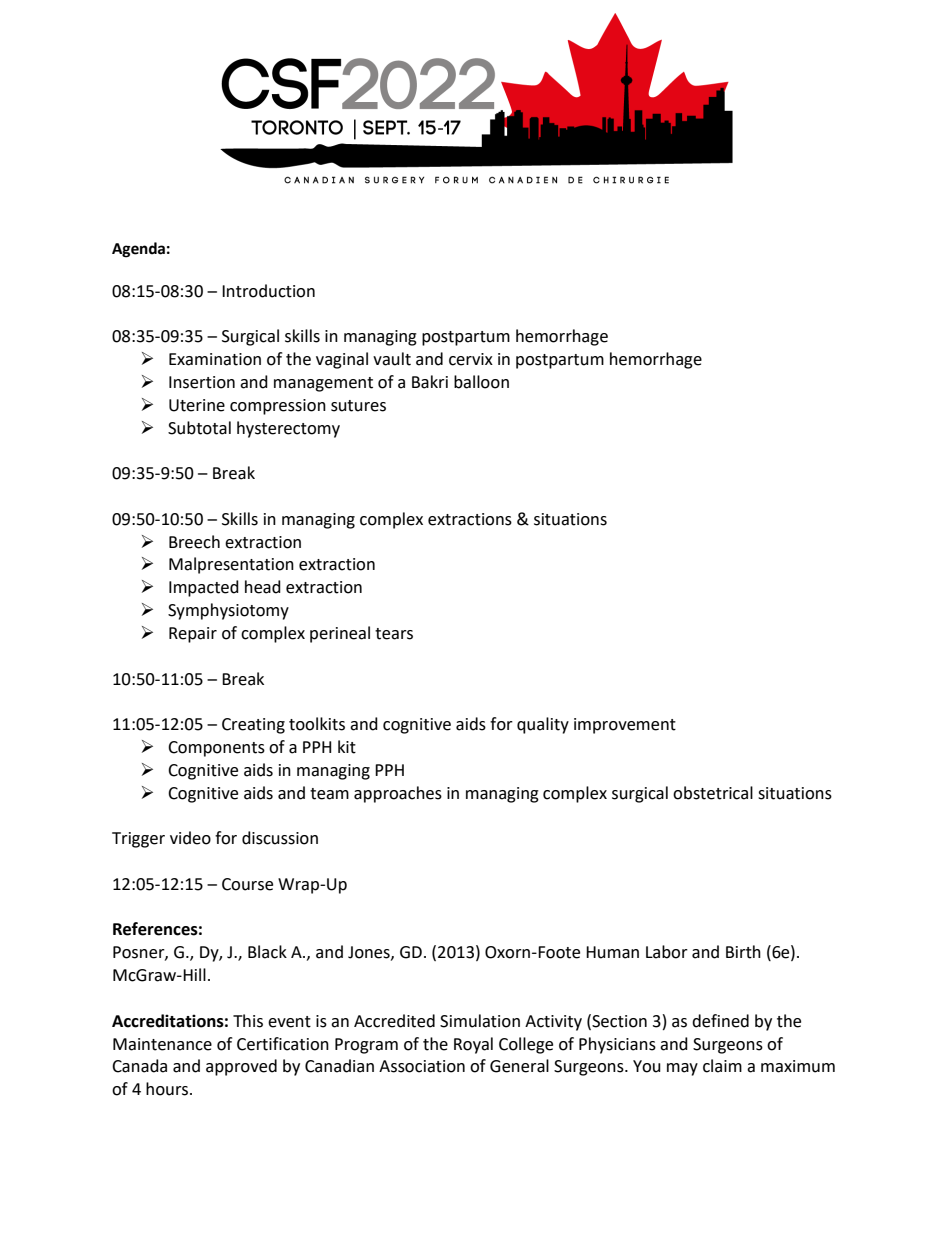 Image resolution: width=952 pixels, height=1233 pixels. What do you see at coordinates (471, 359) in the screenshot?
I see `cervix` at bounding box center [471, 359].
